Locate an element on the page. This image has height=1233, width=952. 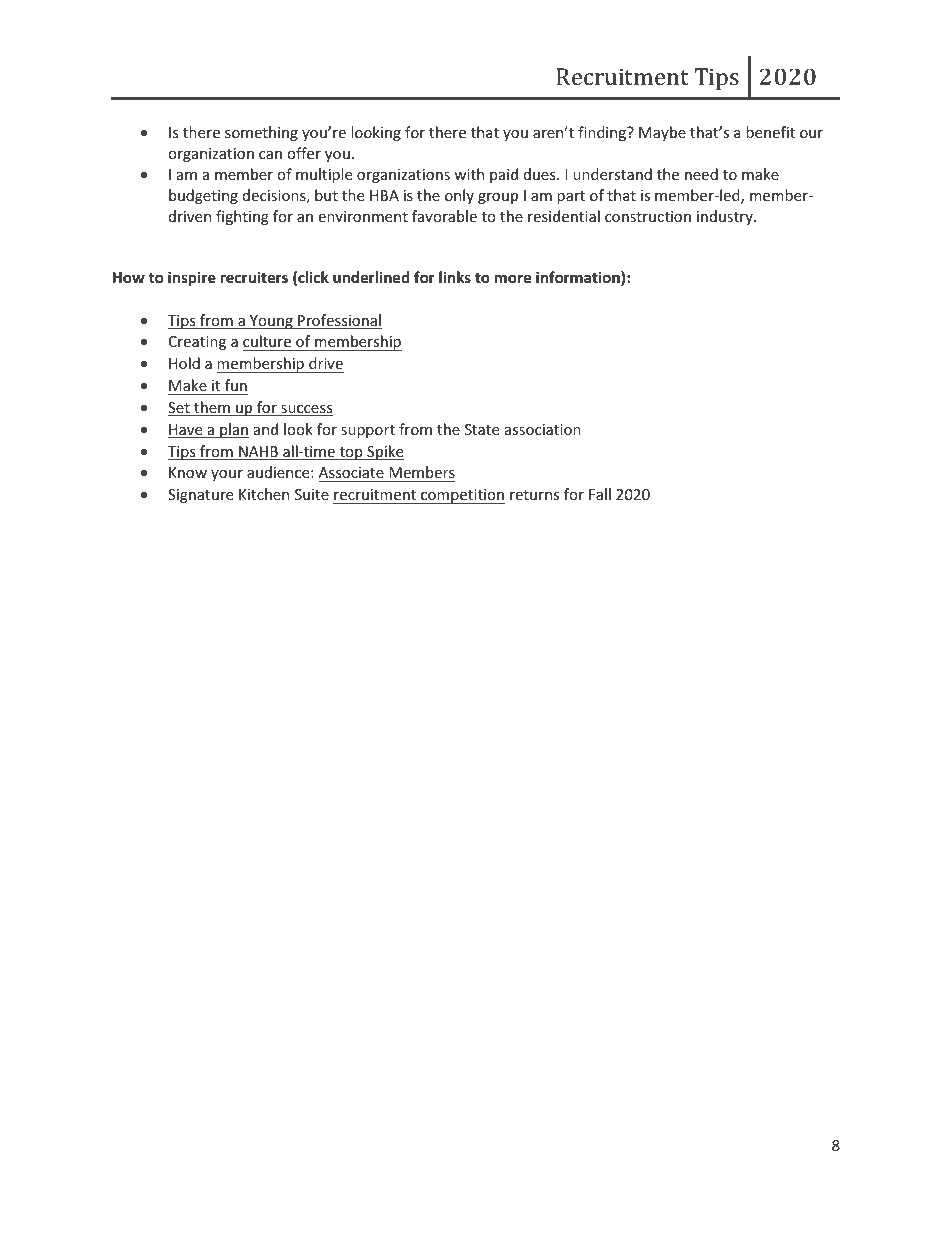
competition is located at coordinates (462, 496).
